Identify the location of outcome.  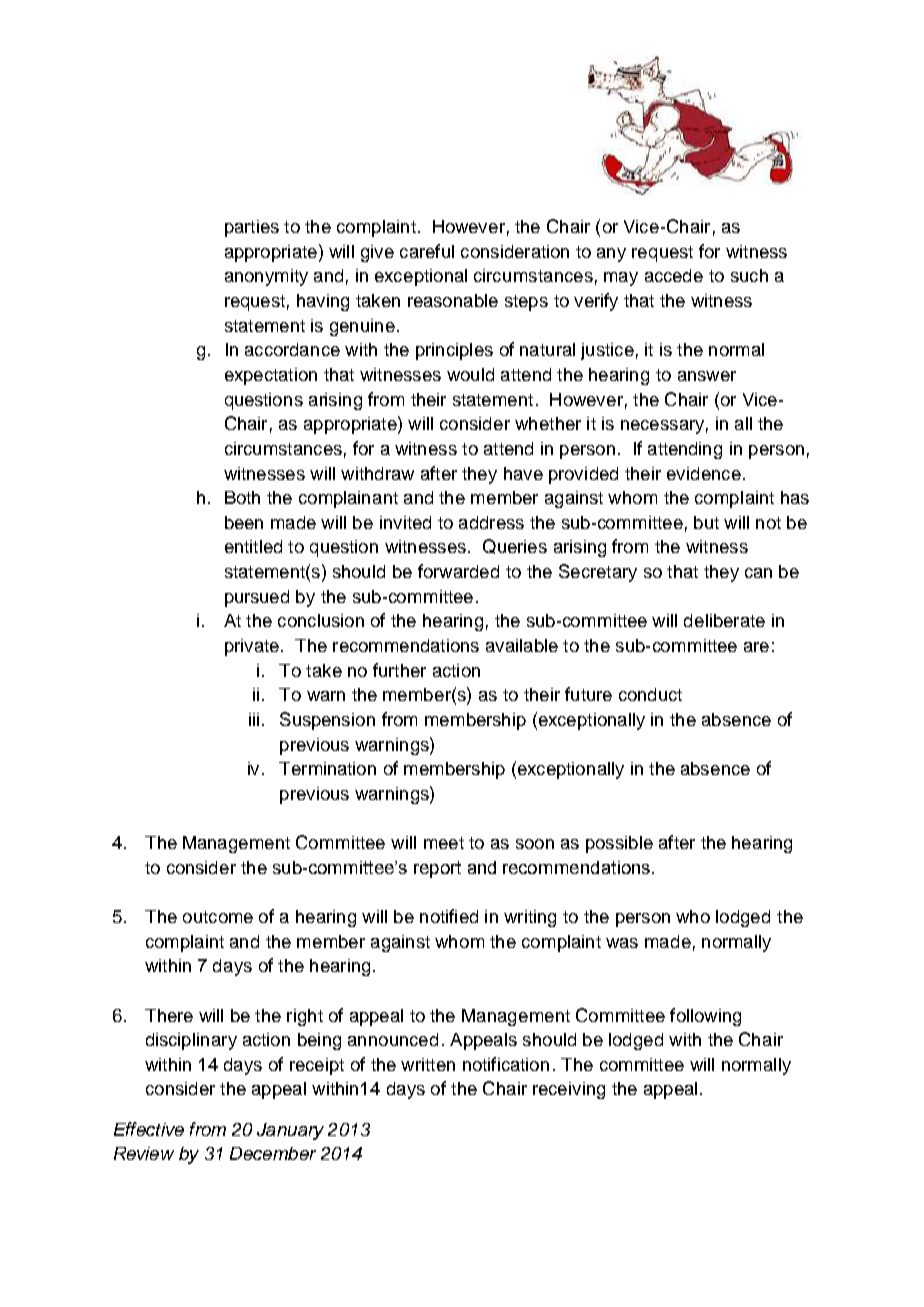
(218, 917).
